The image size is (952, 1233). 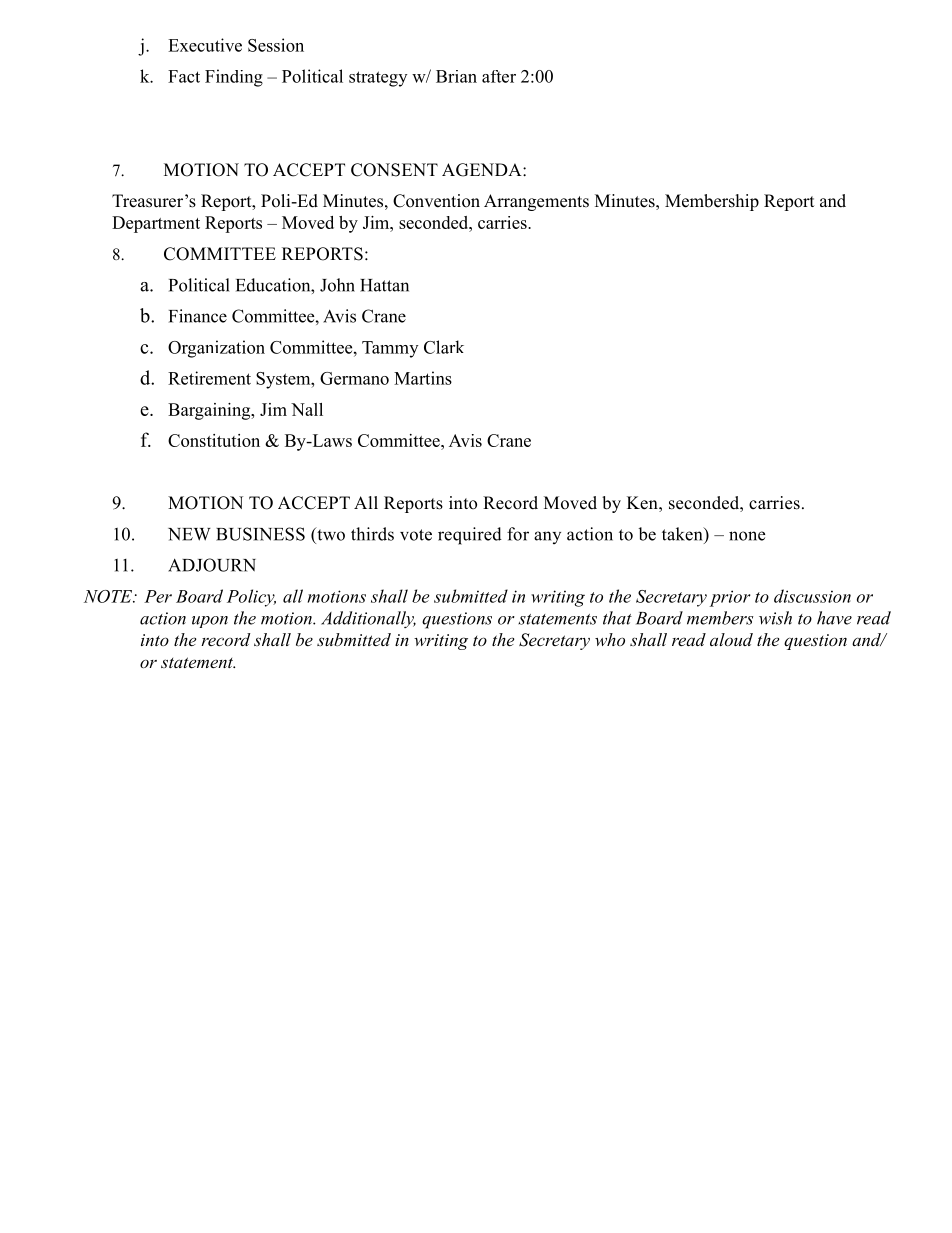 I want to click on none, so click(x=747, y=536).
